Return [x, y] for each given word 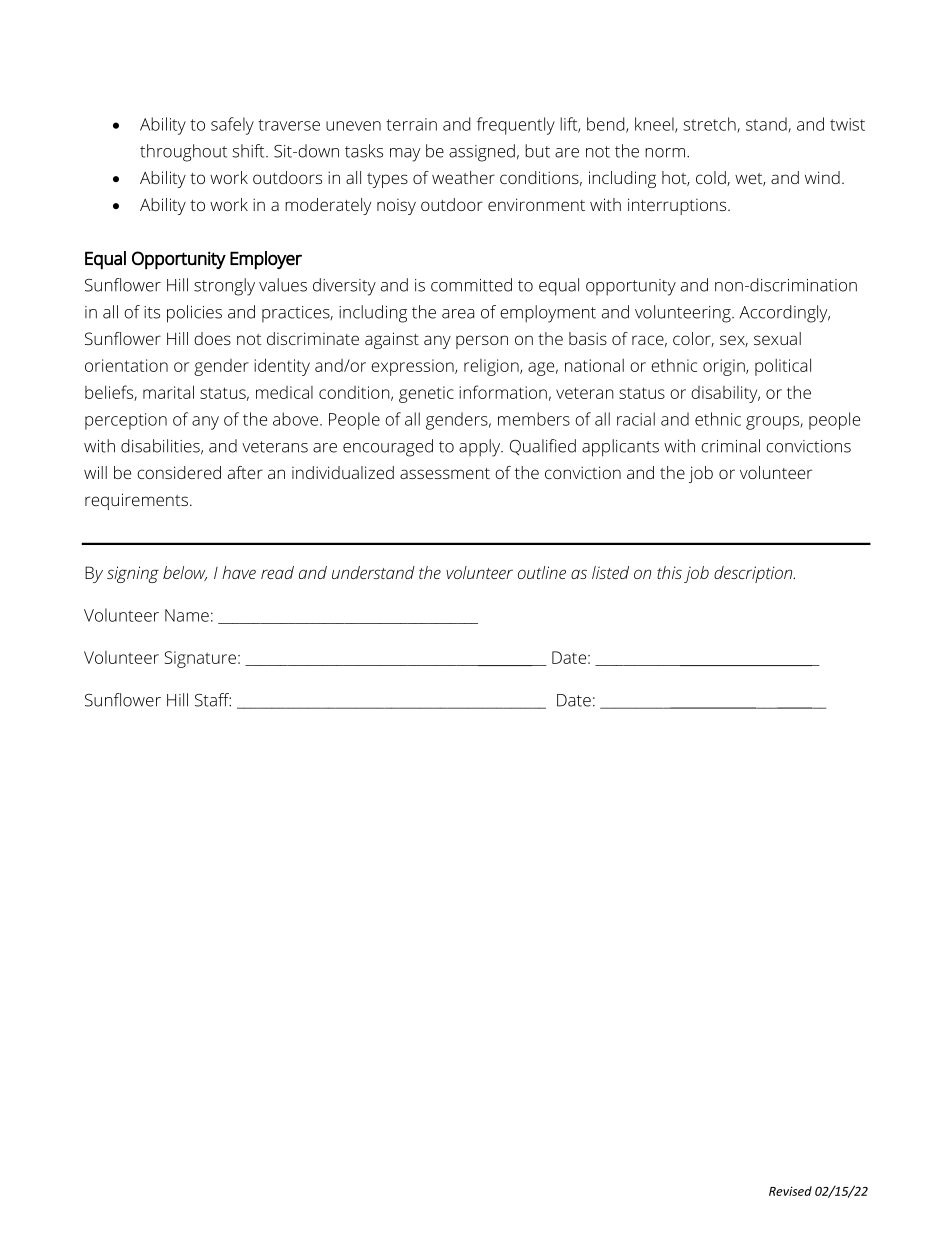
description [754, 574]
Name [187, 615]
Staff [213, 700]
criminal [730, 446]
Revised [790, 1191]
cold [712, 178]
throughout [183, 153]
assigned [482, 153]
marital [168, 392]
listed [610, 572]
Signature [200, 659]
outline [542, 572]
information [503, 392]
